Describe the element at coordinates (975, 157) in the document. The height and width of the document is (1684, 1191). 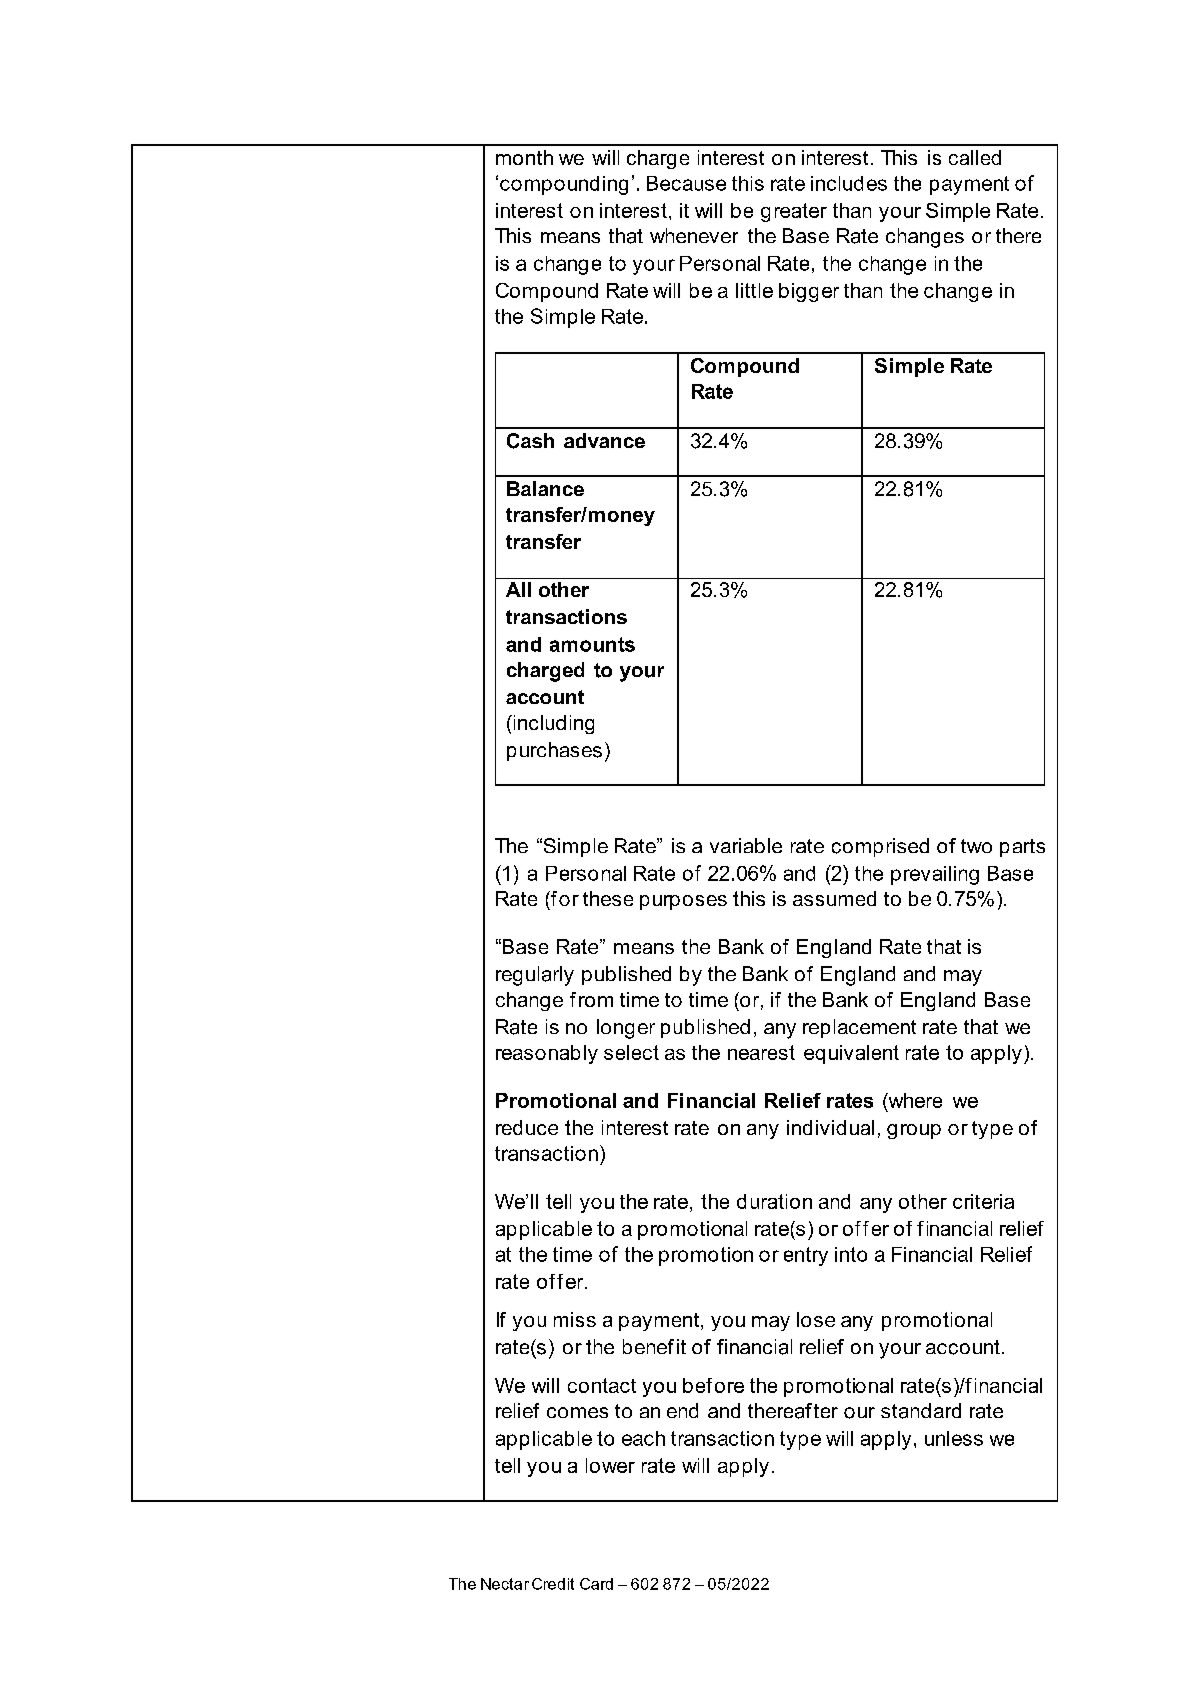
I see `called` at that location.
